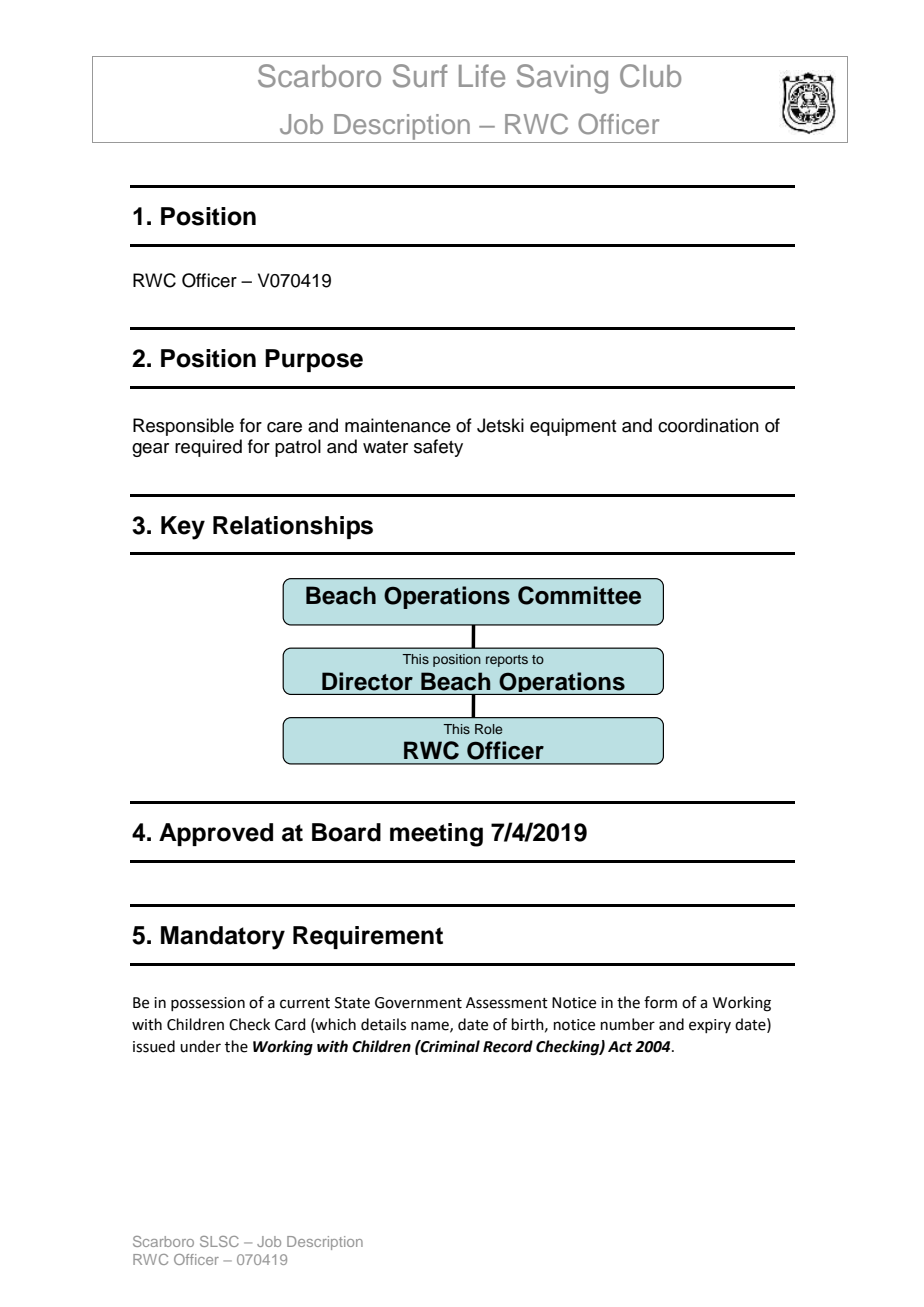 The width and height of the screenshot is (924, 1307). Describe the element at coordinates (208, 1004) in the screenshot. I see `possession` at that location.
